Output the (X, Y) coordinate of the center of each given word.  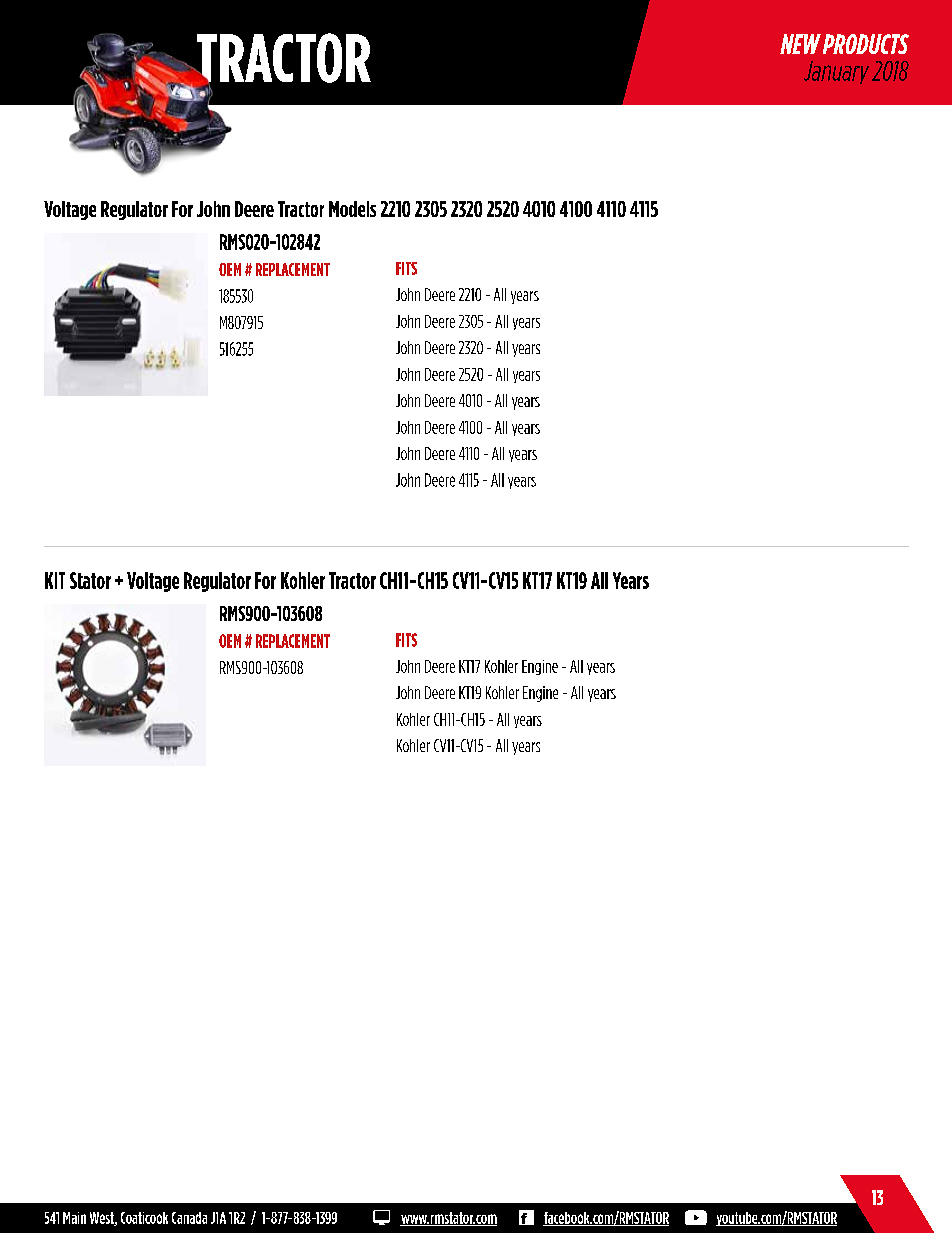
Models (352, 209)
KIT (55, 580)
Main (74, 1218)
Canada (189, 1218)
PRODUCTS (866, 44)
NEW (800, 44)
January (836, 72)
